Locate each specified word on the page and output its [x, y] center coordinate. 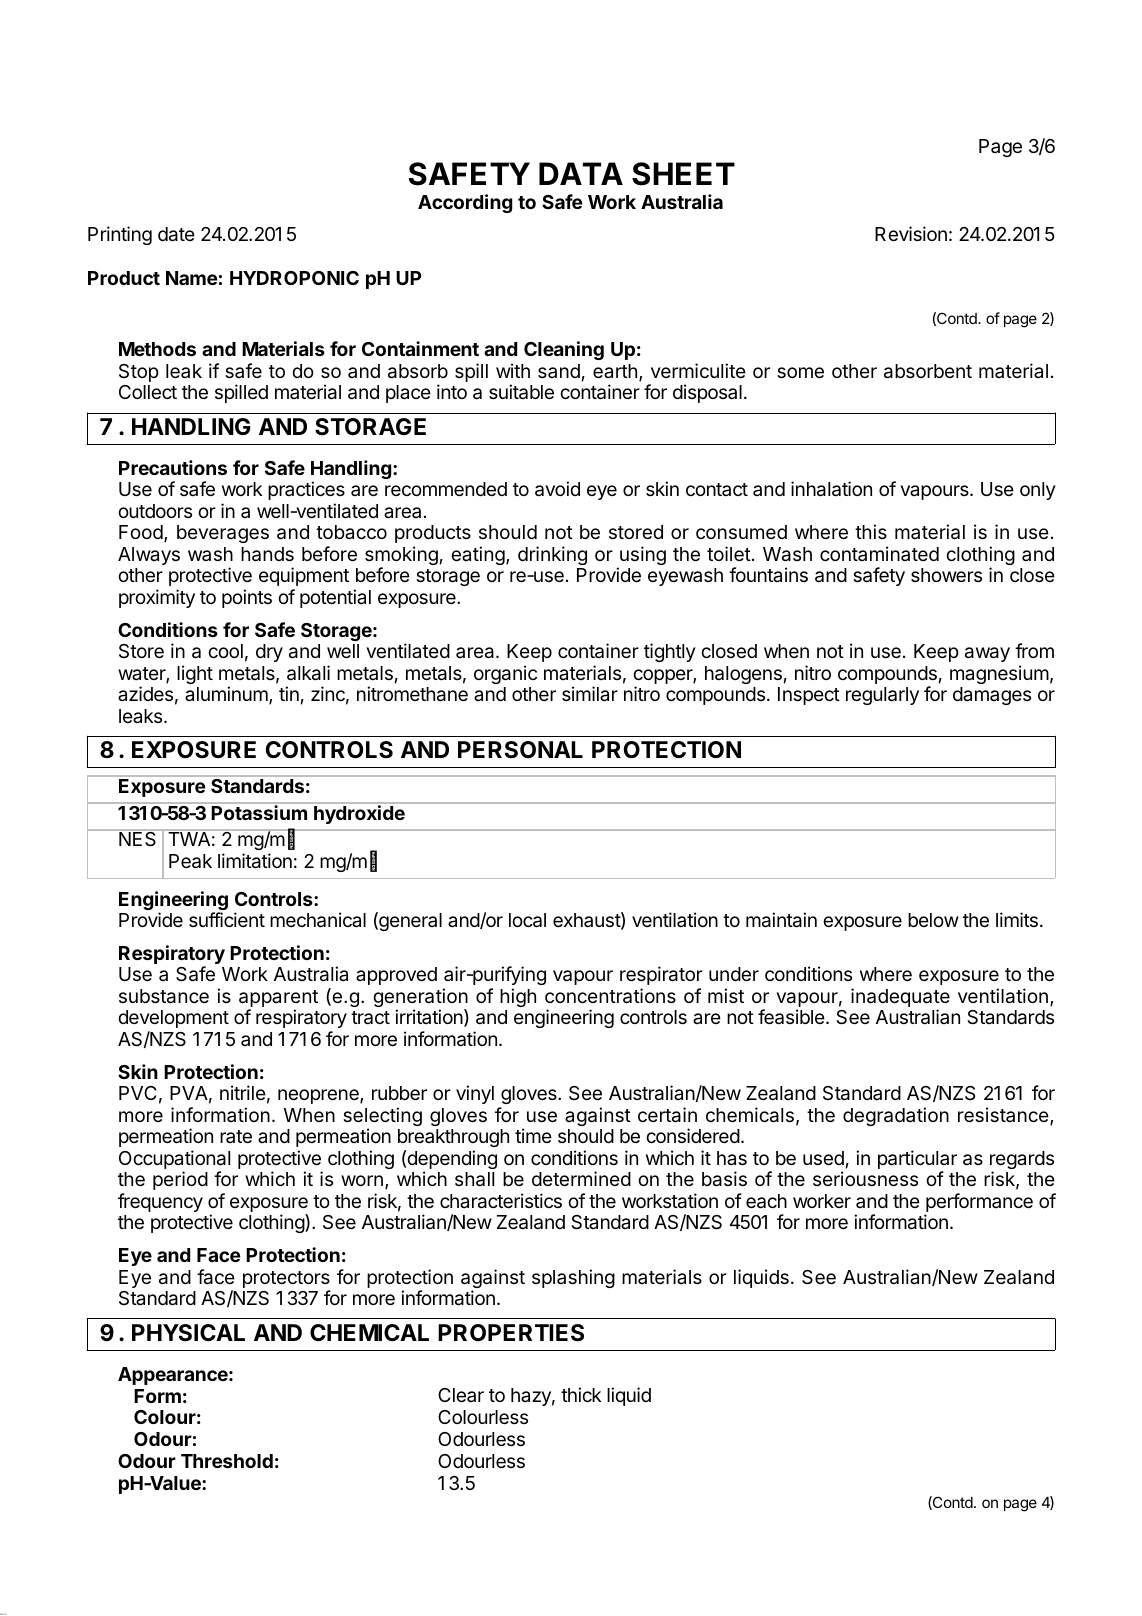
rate [236, 1136]
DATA [581, 173]
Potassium [259, 812]
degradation [896, 1116]
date [176, 234]
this [871, 531]
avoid [557, 489]
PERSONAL [520, 750]
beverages [223, 534]
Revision [911, 233]
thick [581, 1394]
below [933, 920]
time [533, 1135]
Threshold [227, 1461]
